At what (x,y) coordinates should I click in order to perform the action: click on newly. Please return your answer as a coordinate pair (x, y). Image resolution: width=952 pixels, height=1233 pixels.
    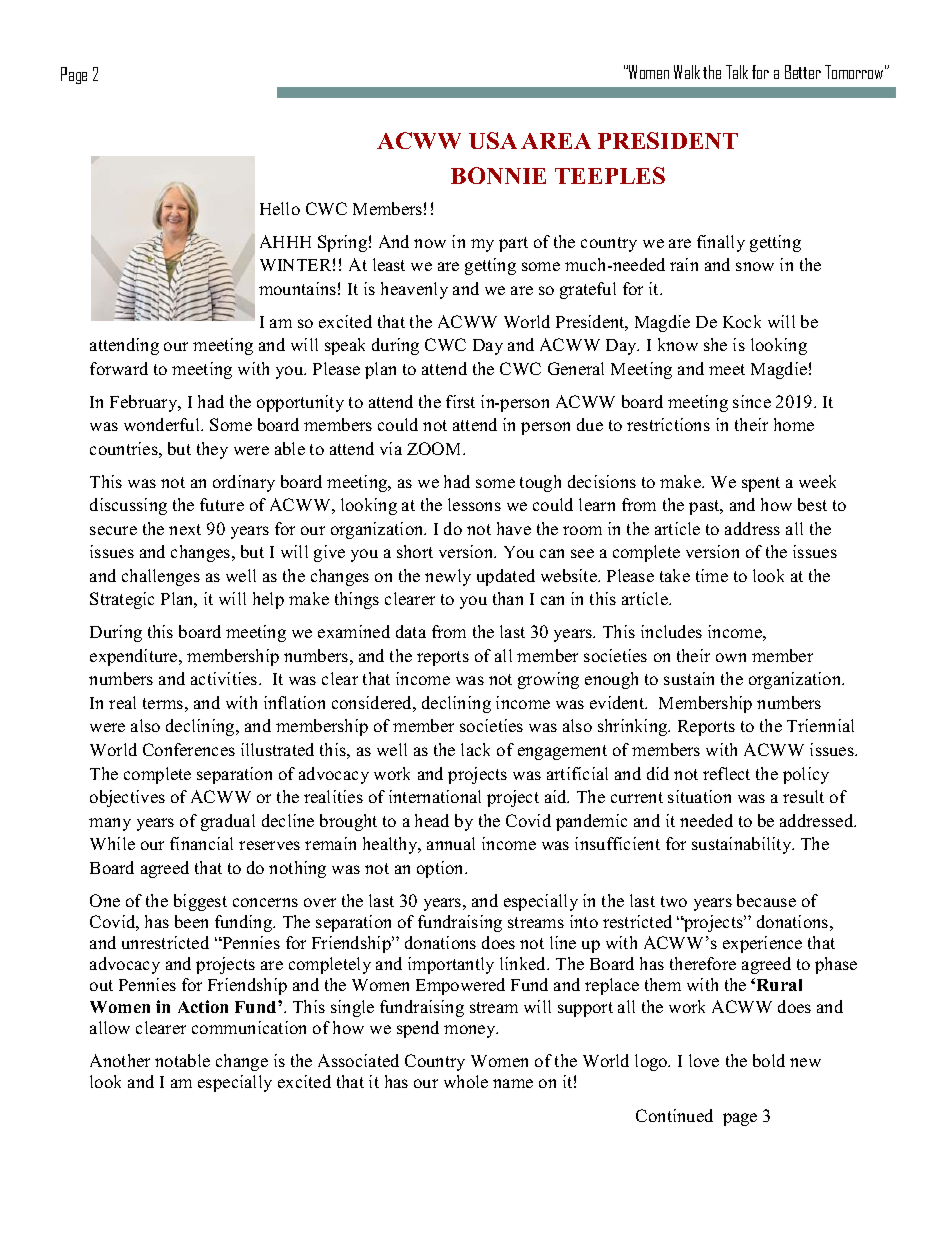
    Looking at the image, I should click on (448, 577).
